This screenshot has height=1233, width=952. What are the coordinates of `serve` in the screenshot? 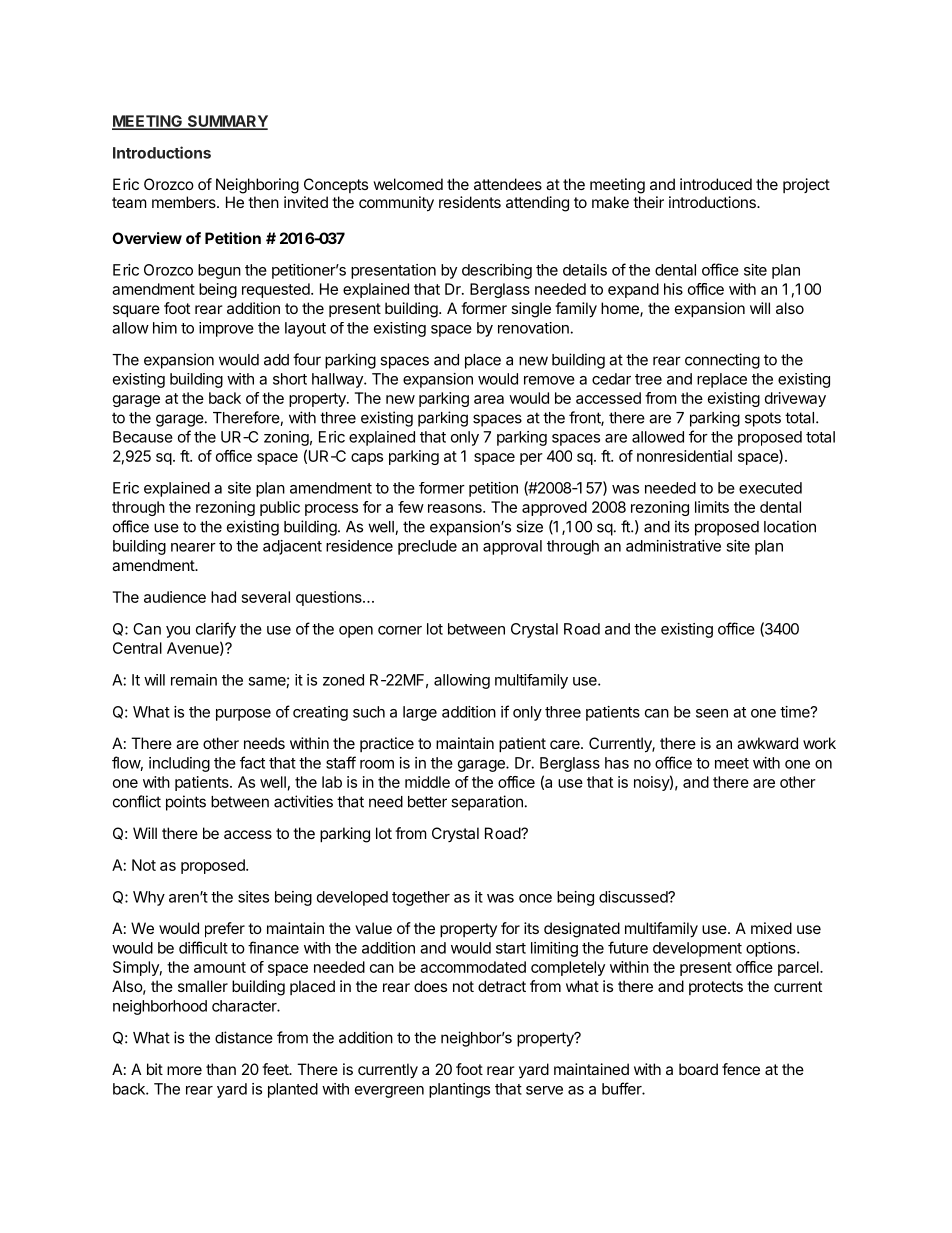 It's located at (544, 1090).
